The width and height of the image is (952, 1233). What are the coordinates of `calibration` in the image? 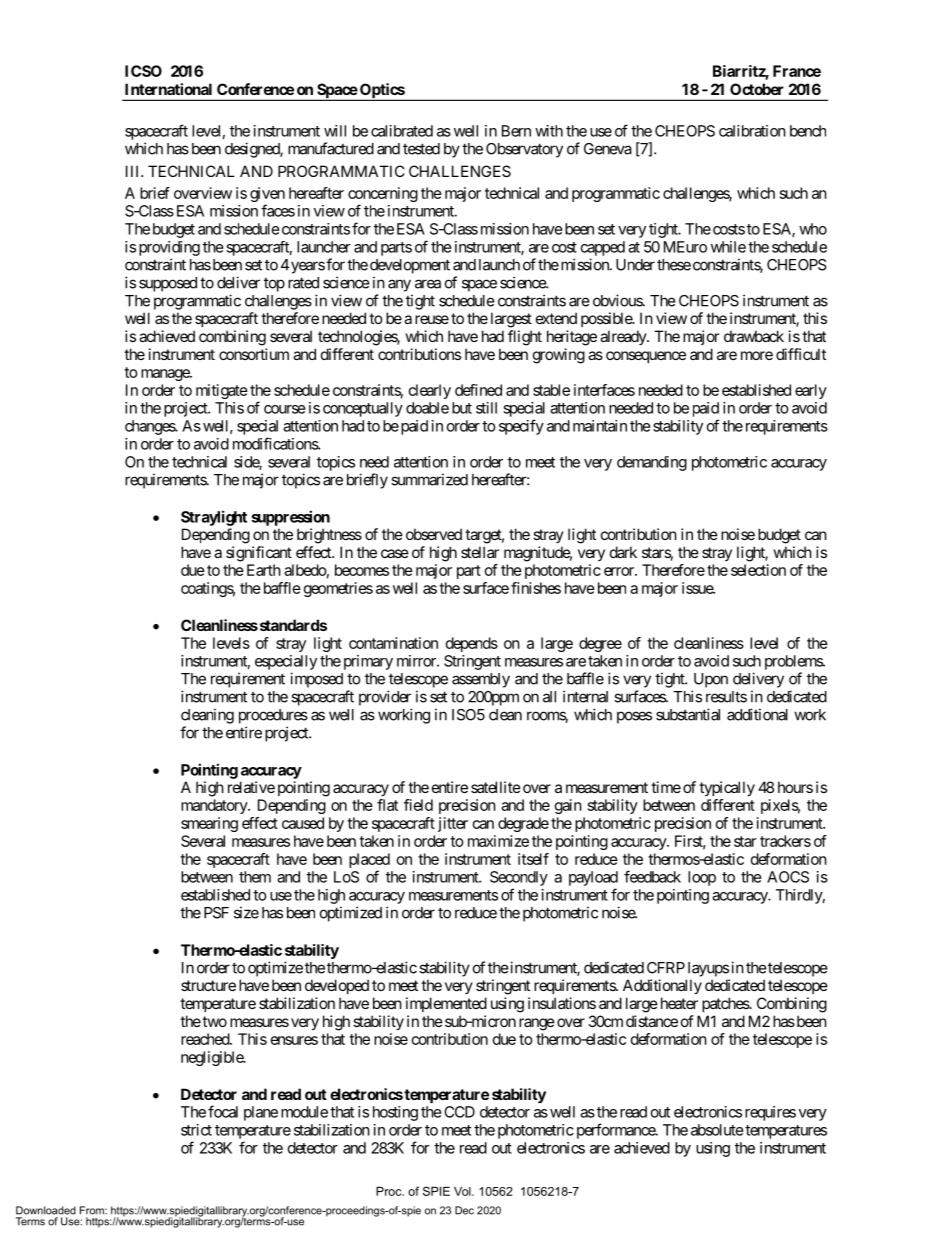 It's located at (752, 131).
